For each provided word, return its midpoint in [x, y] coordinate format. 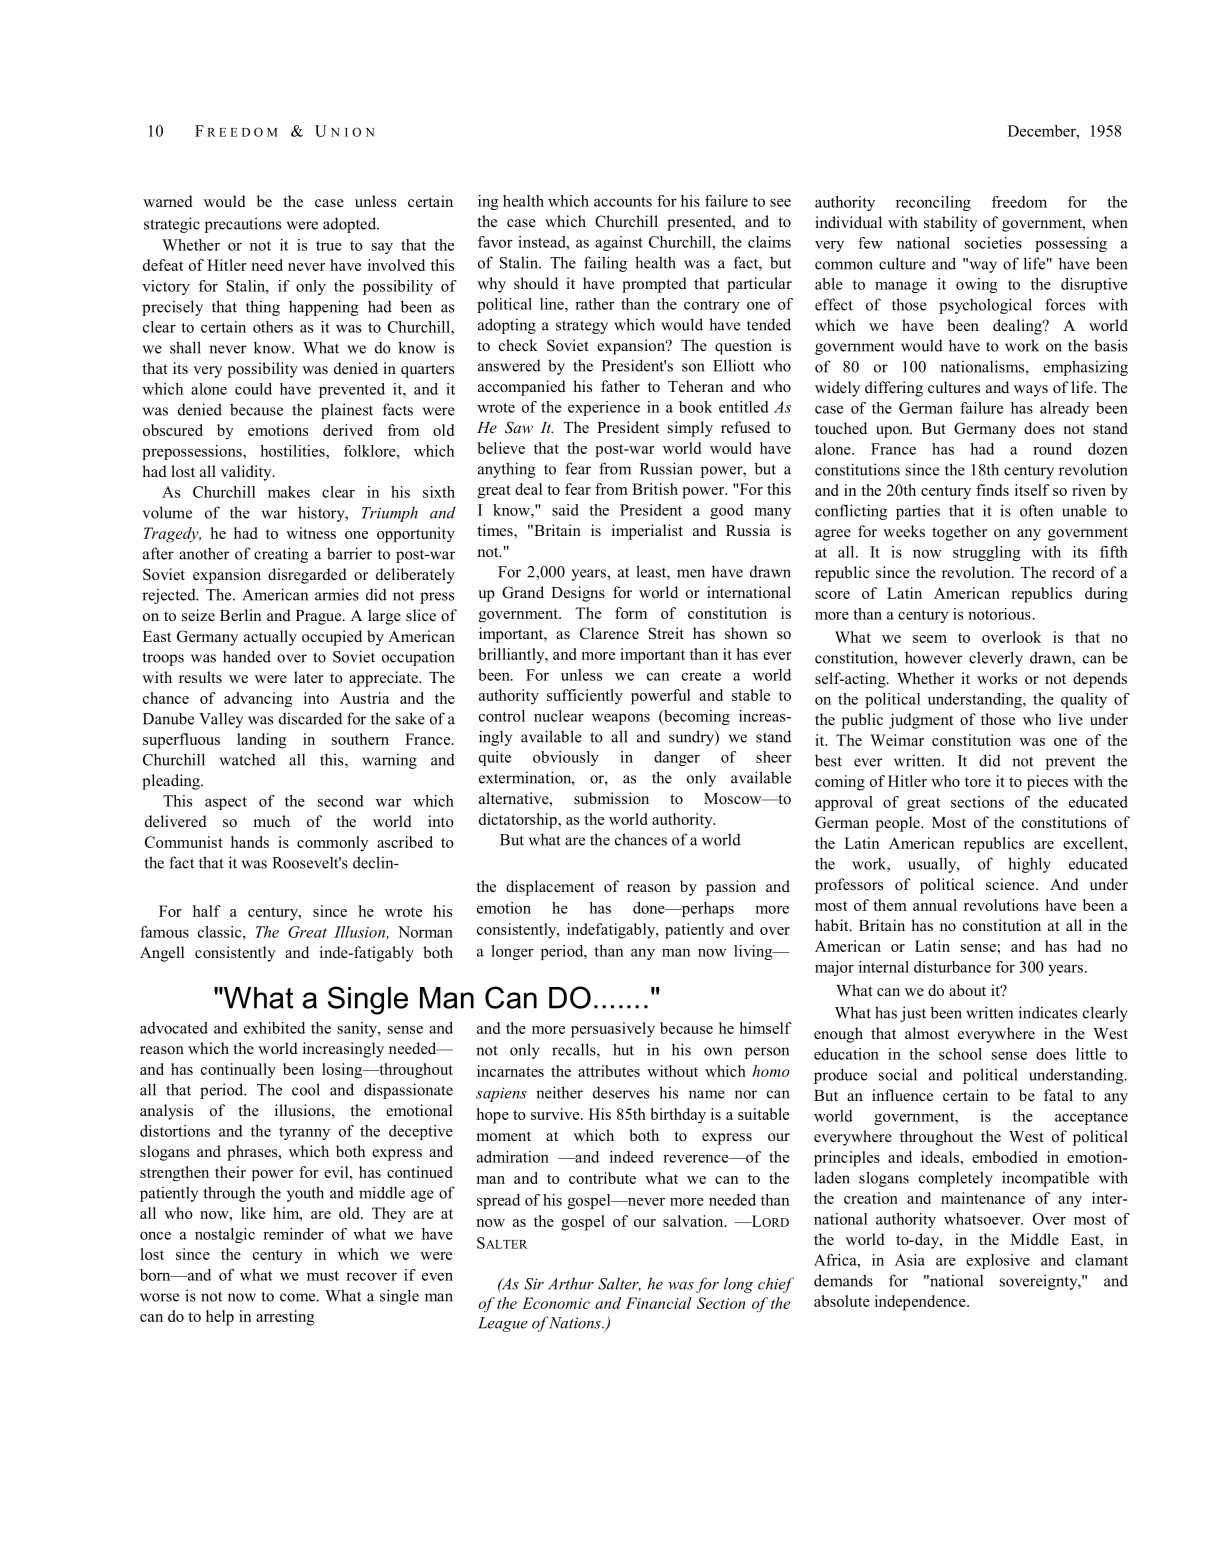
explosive [998, 1261]
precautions [243, 225]
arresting [285, 1318]
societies [993, 243]
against [619, 243]
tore [978, 782]
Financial [659, 1303]
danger [677, 758]
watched [248, 759]
